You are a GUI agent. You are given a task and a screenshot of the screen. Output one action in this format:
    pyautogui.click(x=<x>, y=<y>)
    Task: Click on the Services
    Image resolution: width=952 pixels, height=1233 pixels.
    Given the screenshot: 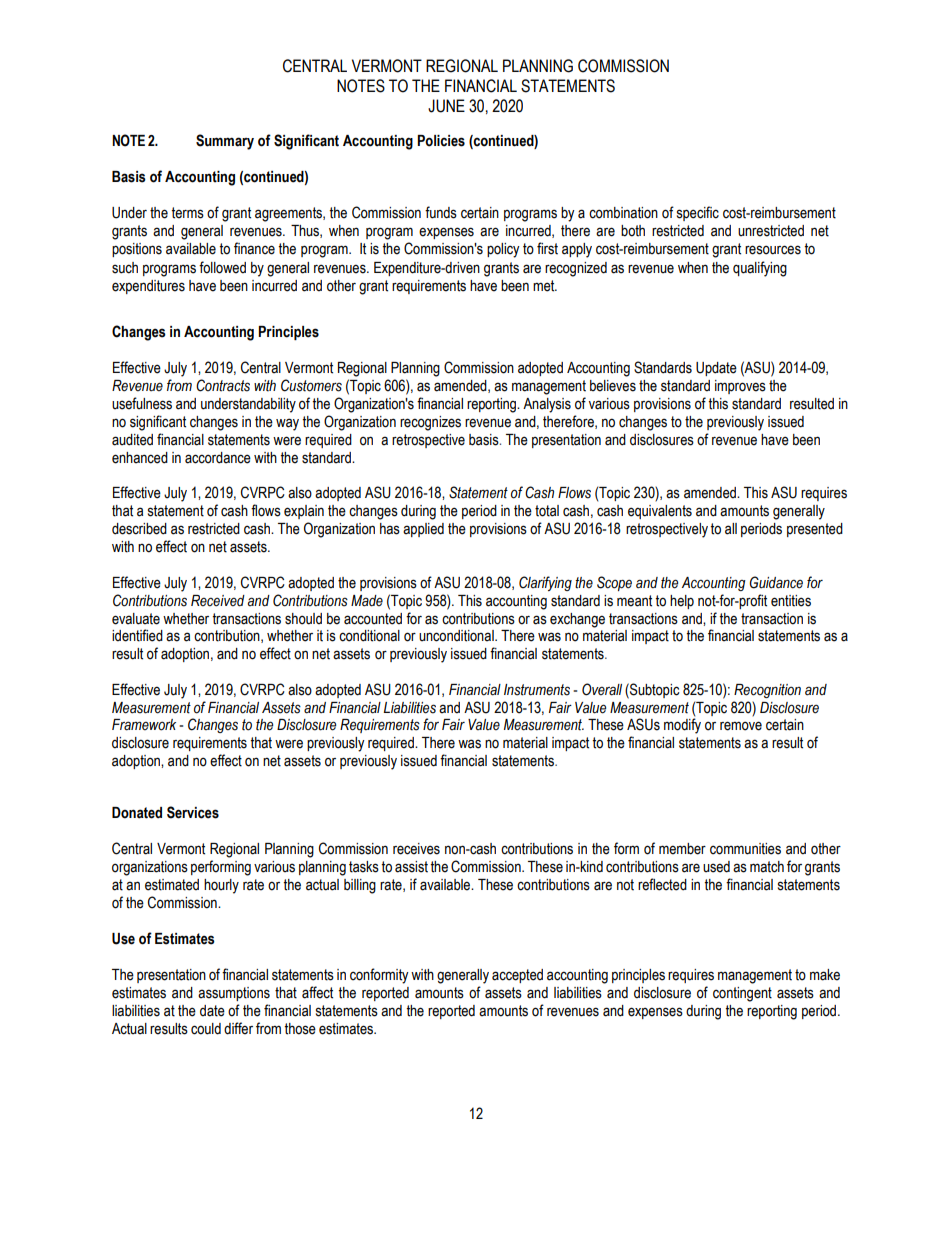 What is the action you would take?
    pyautogui.click(x=193, y=812)
